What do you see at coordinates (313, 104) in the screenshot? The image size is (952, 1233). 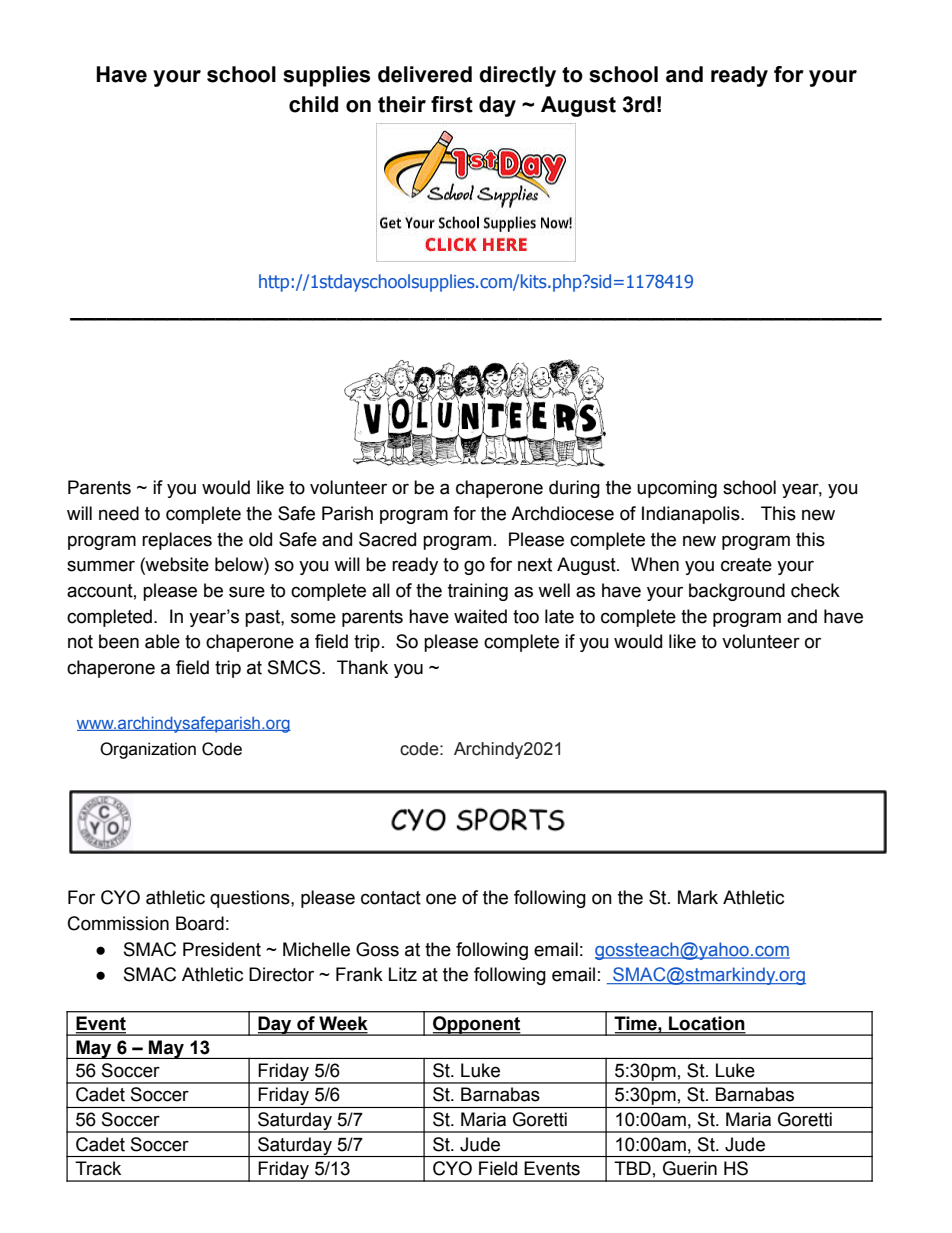 I see `child` at bounding box center [313, 104].
